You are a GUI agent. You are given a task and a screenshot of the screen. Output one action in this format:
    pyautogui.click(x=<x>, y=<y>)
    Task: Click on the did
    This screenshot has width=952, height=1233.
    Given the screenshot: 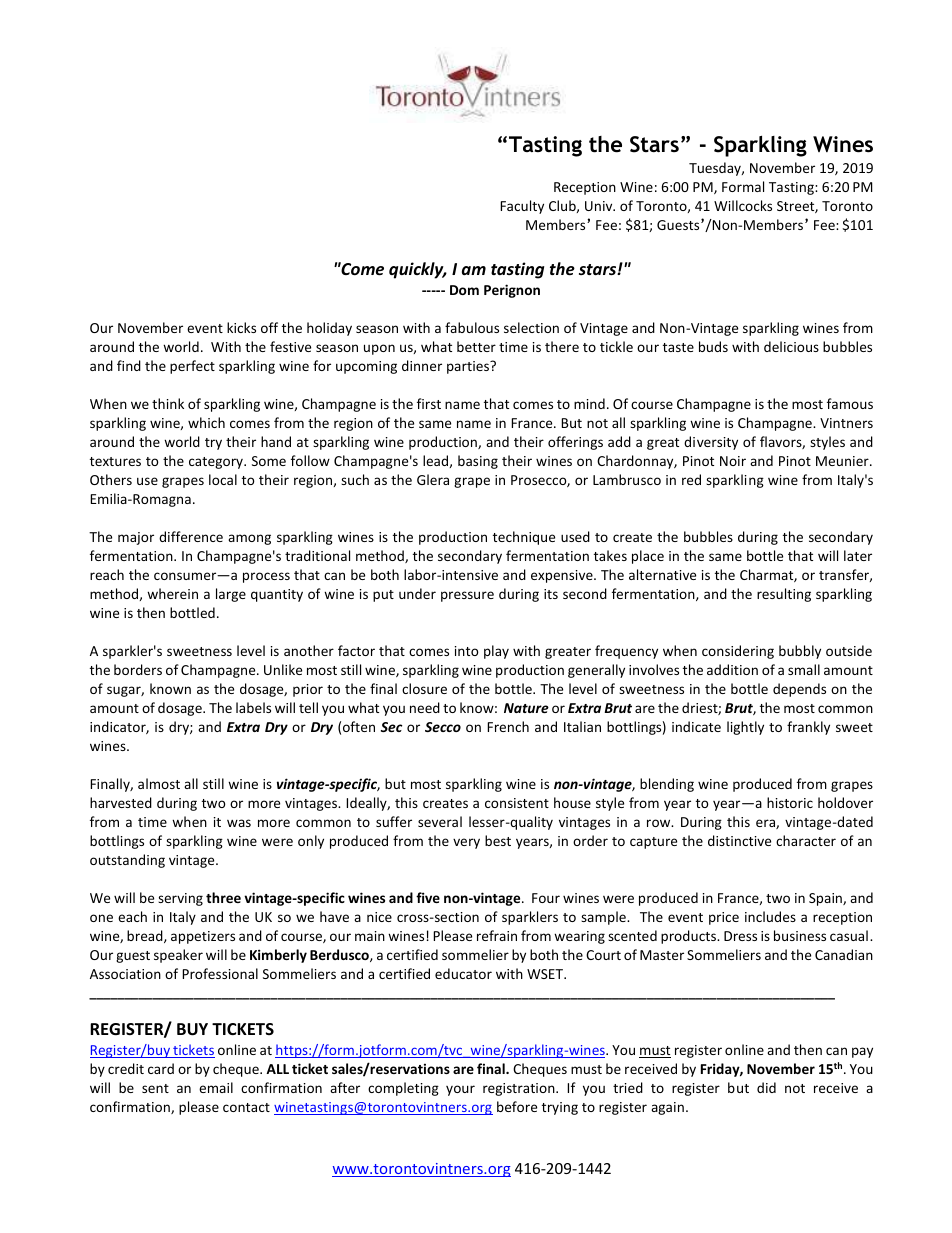 What is the action you would take?
    pyautogui.click(x=766, y=1087)
